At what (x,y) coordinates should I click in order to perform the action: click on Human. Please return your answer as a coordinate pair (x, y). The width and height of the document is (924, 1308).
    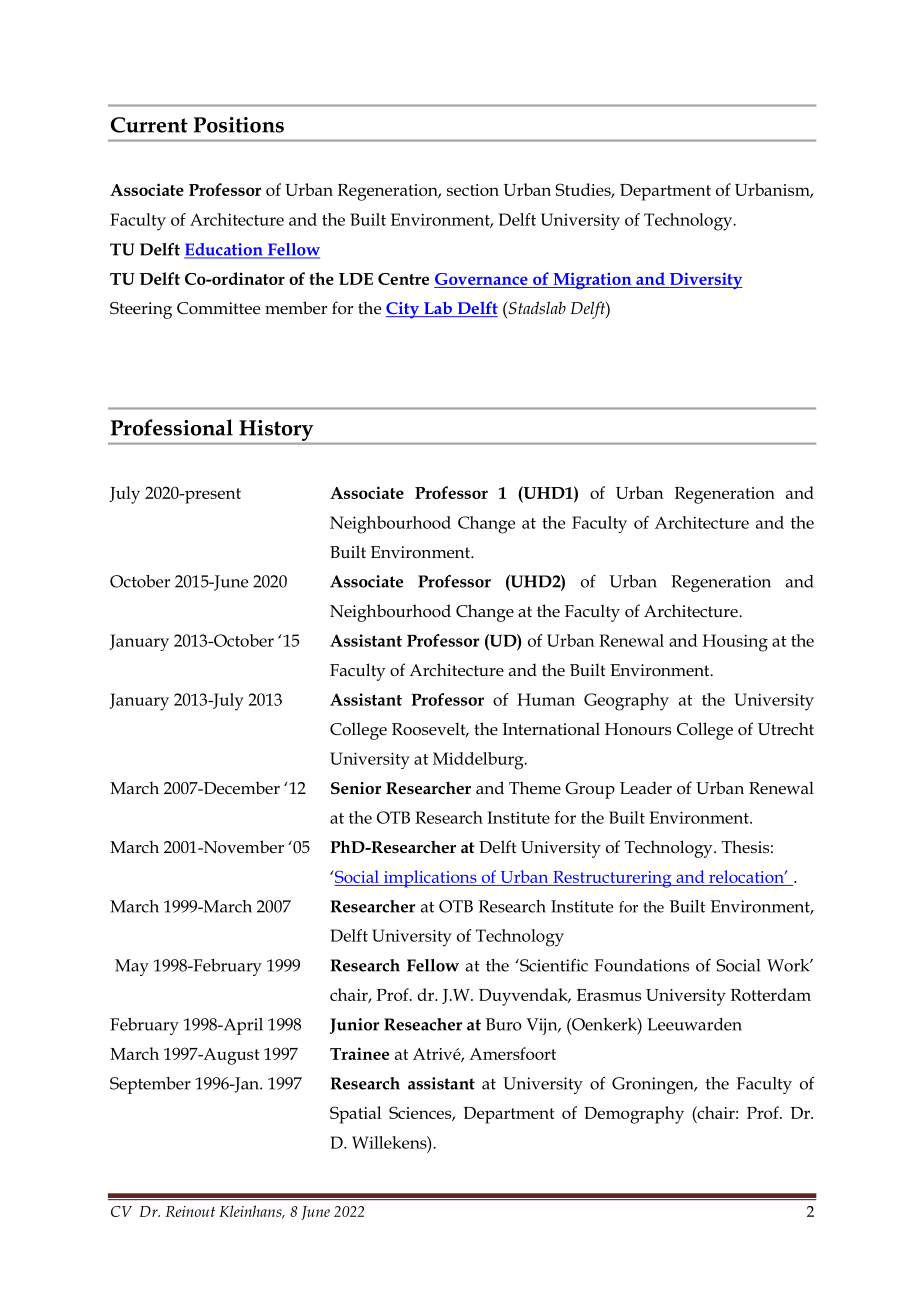
    Looking at the image, I should click on (546, 699).
